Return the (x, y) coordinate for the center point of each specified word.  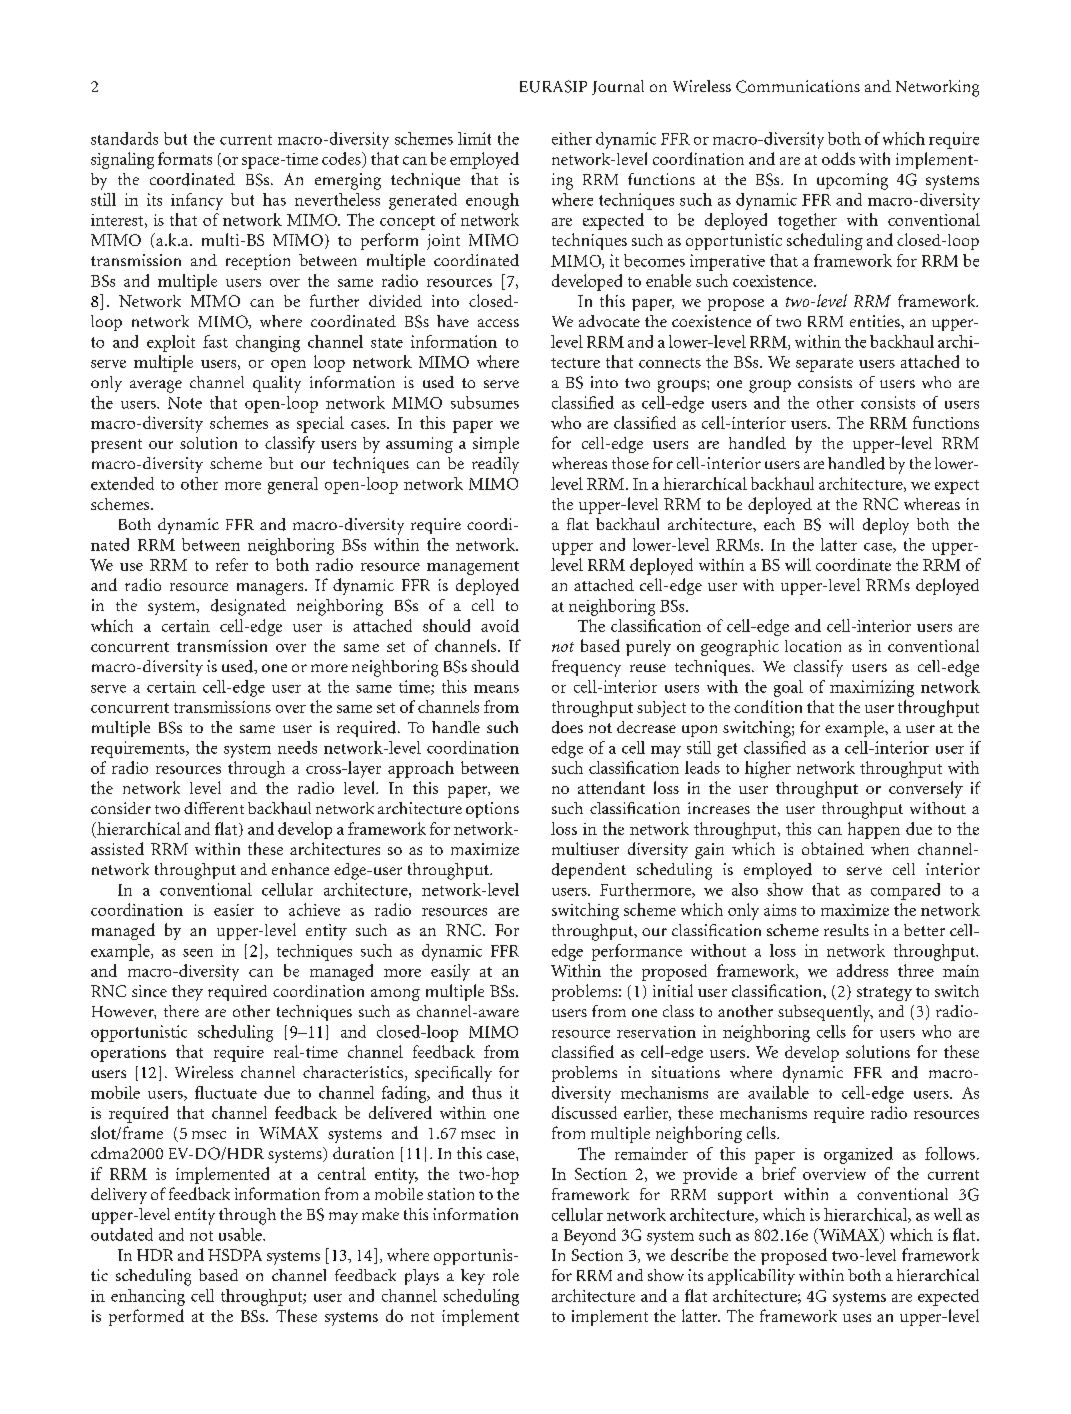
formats (185, 158)
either (572, 138)
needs (297, 747)
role (506, 1275)
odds (838, 158)
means (496, 689)
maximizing (872, 688)
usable (241, 1234)
